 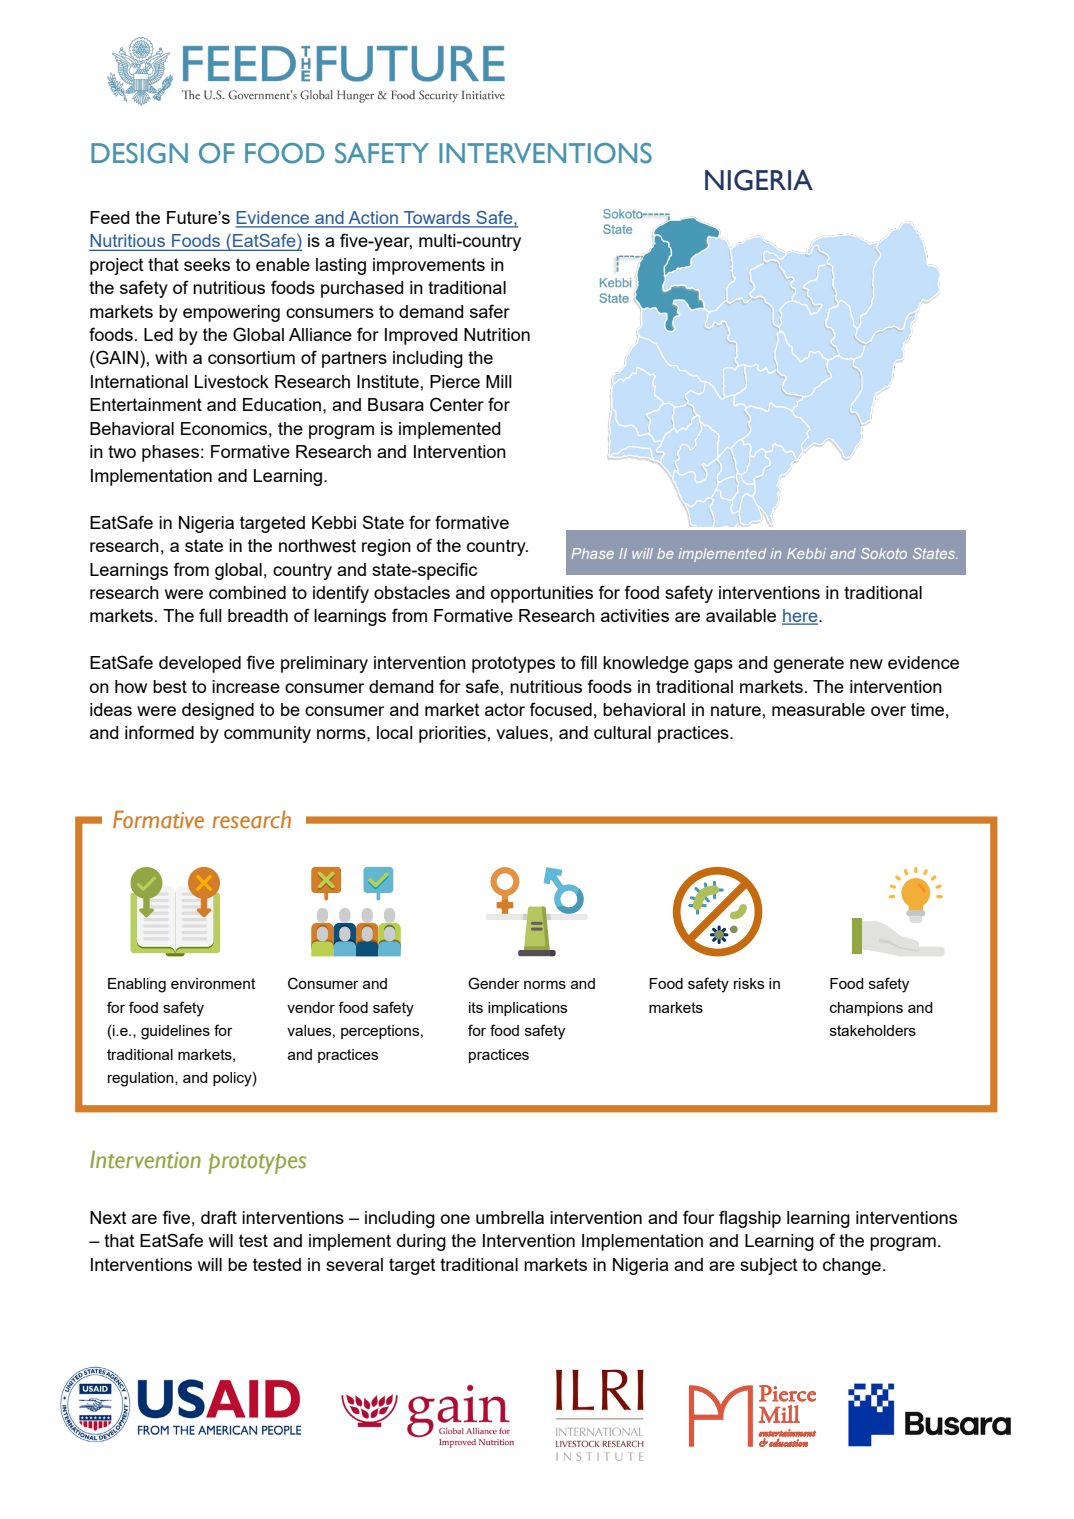 What do you see at coordinates (213, 983) in the screenshot?
I see `environment` at bounding box center [213, 983].
